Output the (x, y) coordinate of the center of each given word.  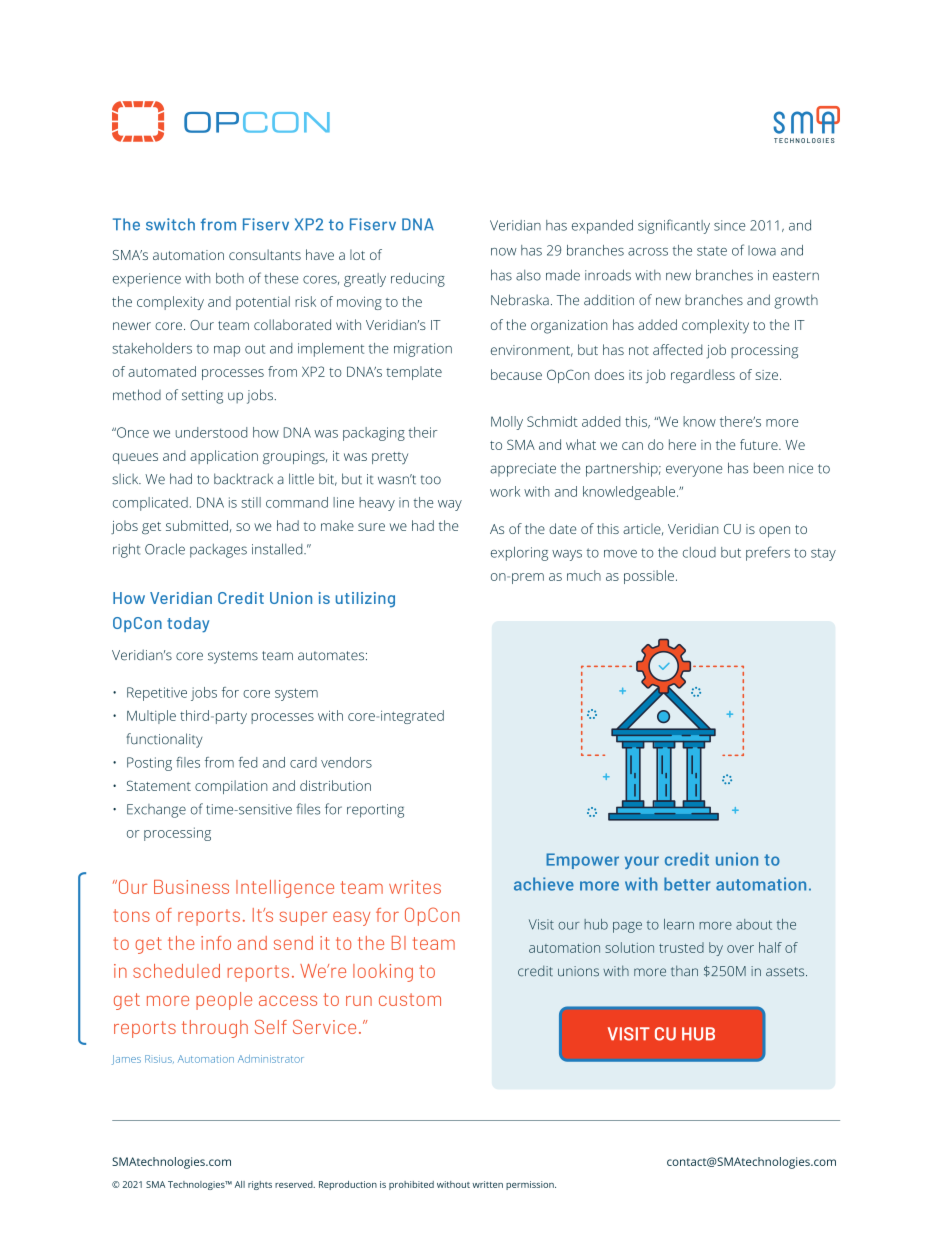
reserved (295, 1184)
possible (649, 577)
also (528, 275)
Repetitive (157, 694)
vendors (346, 762)
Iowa (762, 250)
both (230, 278)
